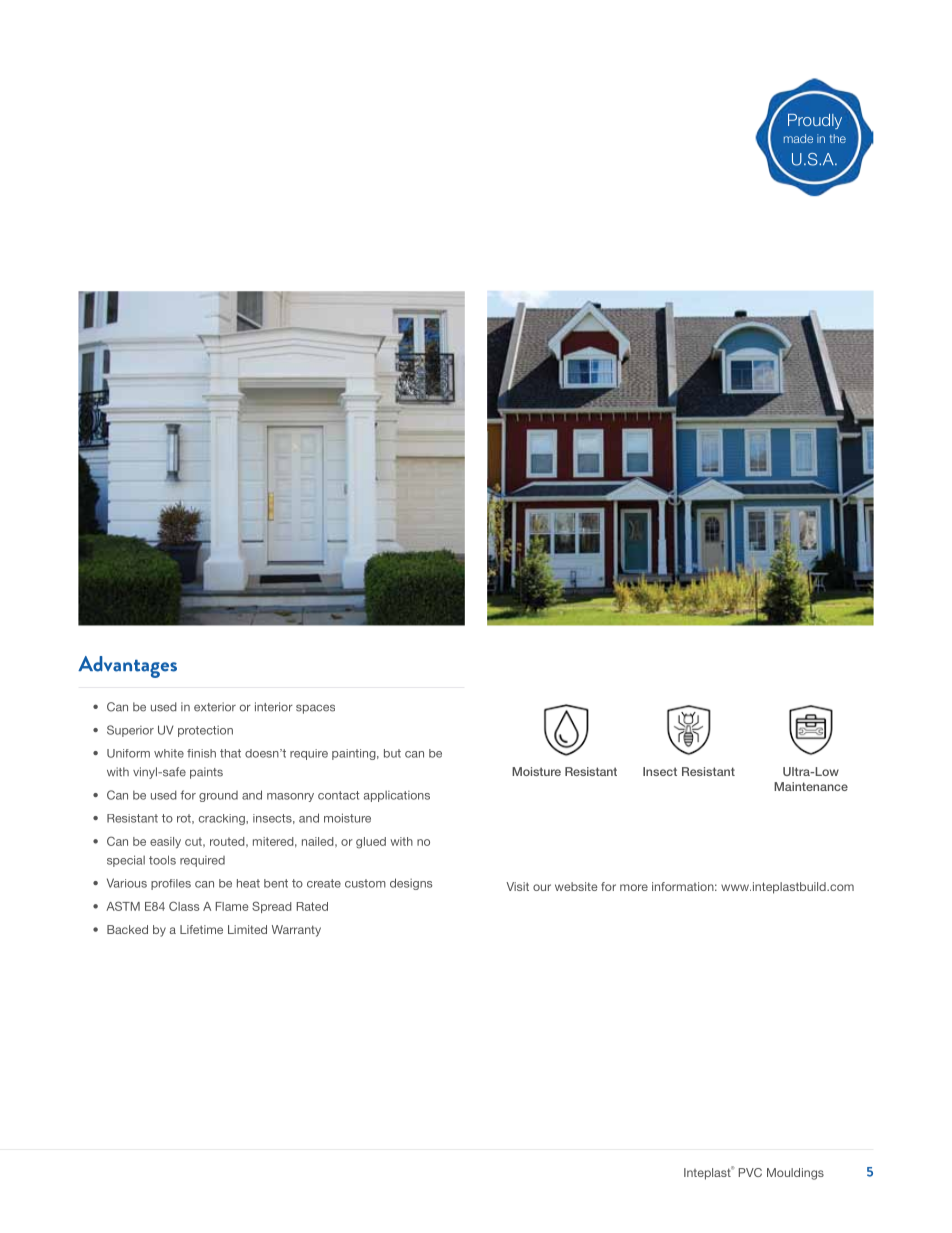 This screenshot has height=1233, width=952. What do you see at coordinates (838, 138) in the screenshot?
I see `the` at bounding box center [838, 138].
